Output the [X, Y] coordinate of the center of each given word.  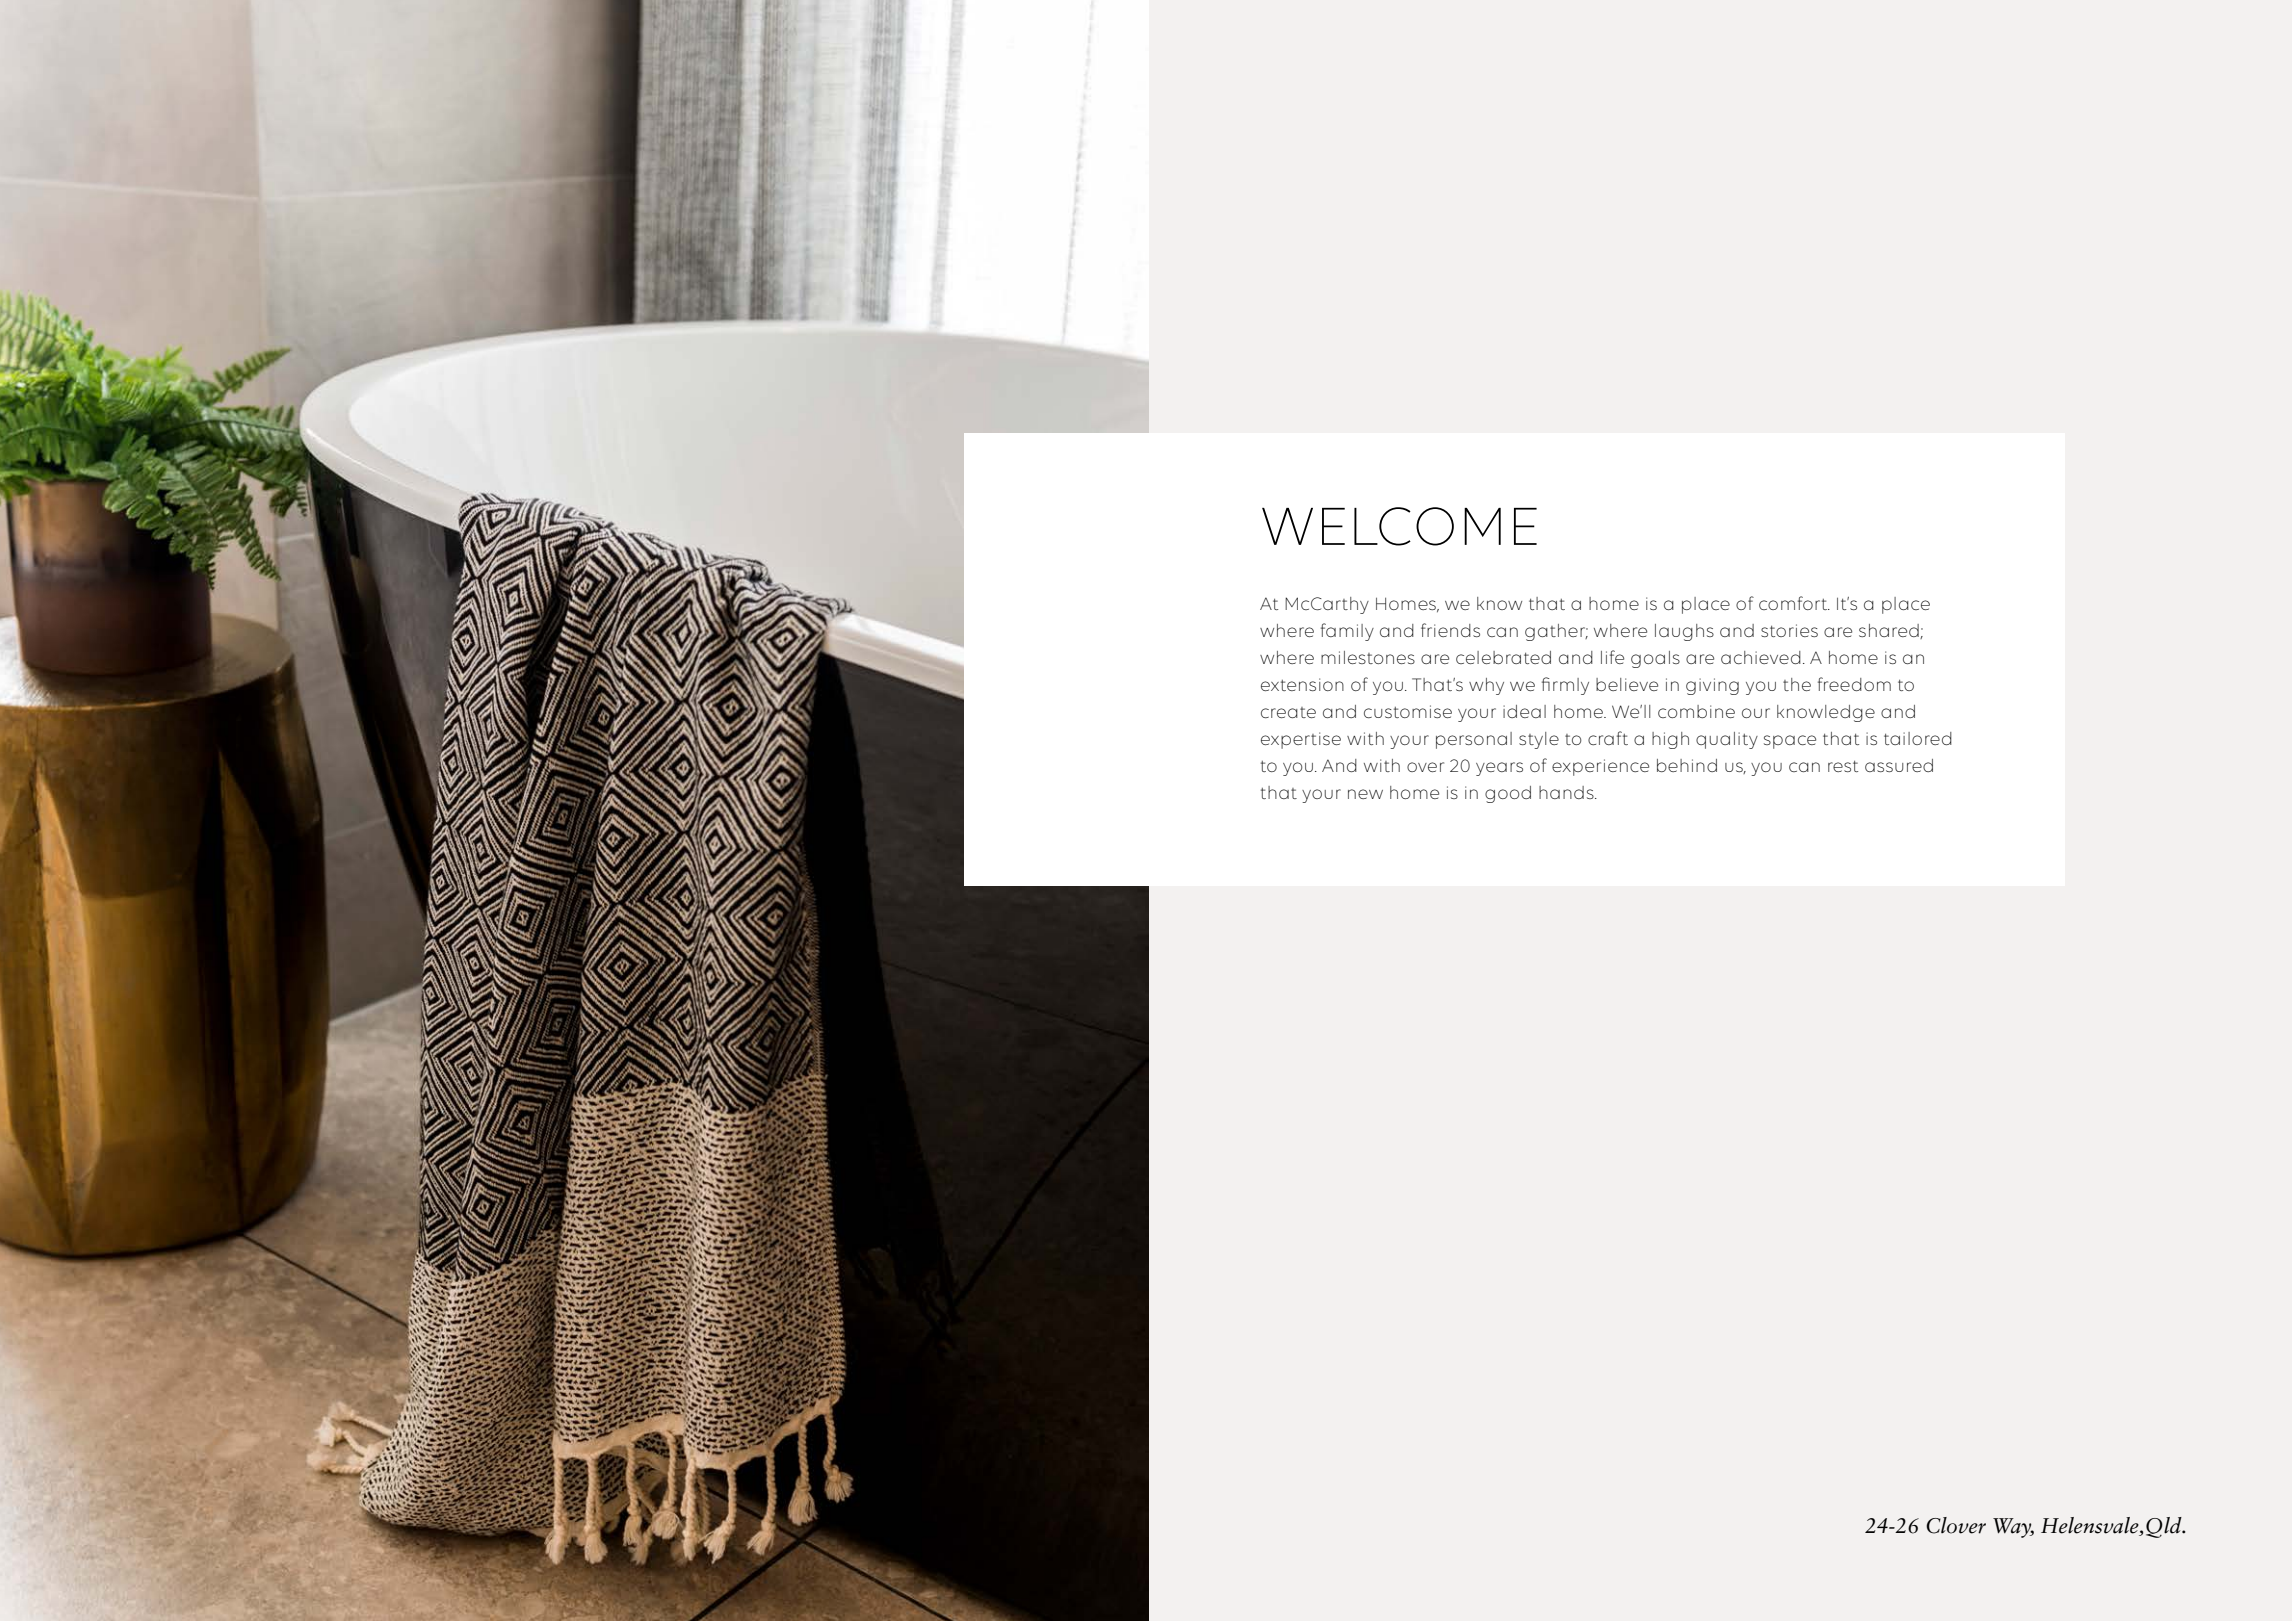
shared [1890, 631]
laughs [1684, 632]
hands [1567, 792]
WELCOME [1399, 526]
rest [1843, 766]
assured [1899, 765]
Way [2013, 1528]
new [1365, 794]
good [1508, 794]
